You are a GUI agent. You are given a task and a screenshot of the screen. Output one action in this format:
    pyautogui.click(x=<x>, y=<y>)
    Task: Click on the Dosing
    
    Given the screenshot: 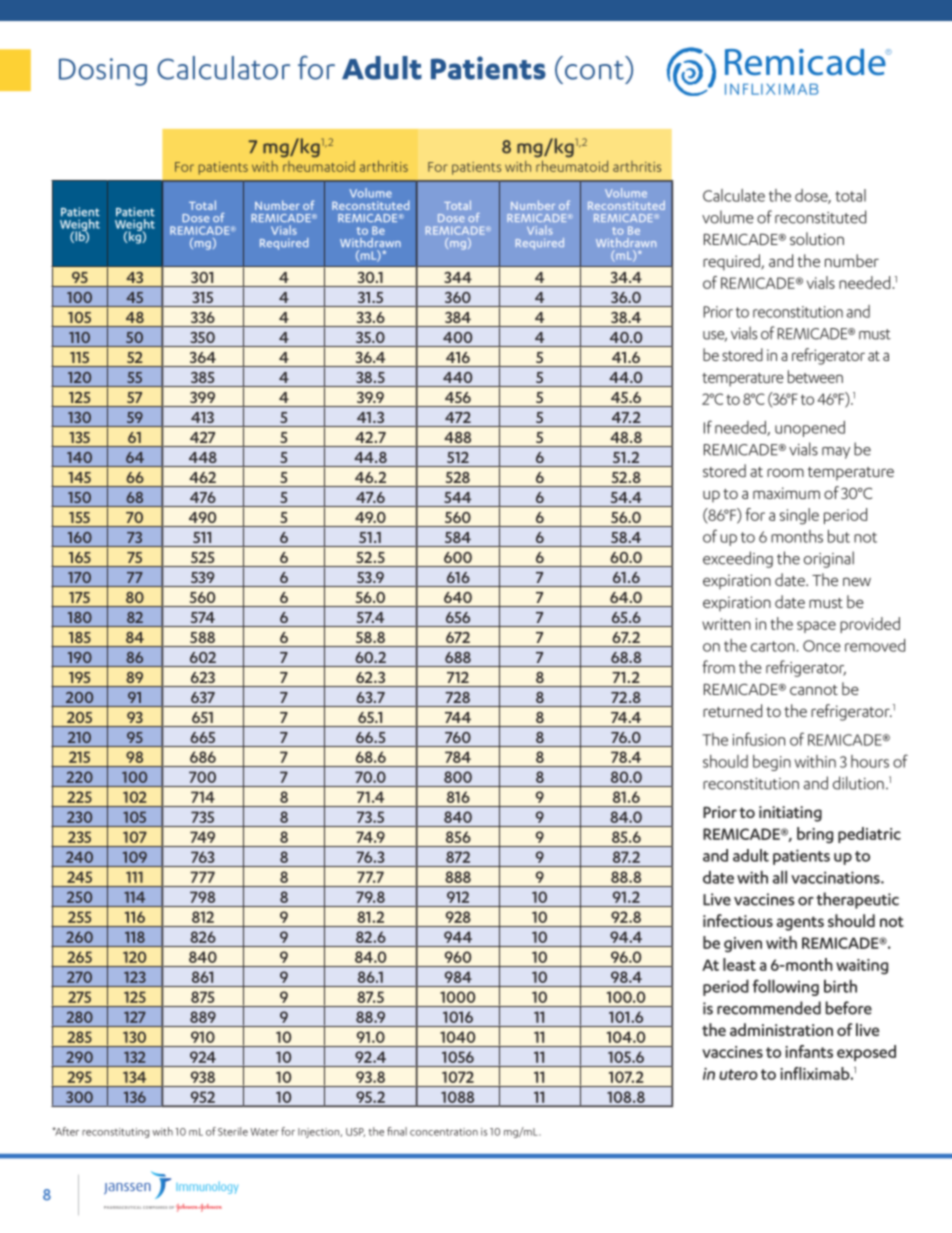 What is the action you would take?
    pyautogui.click(x=103, y=72)
